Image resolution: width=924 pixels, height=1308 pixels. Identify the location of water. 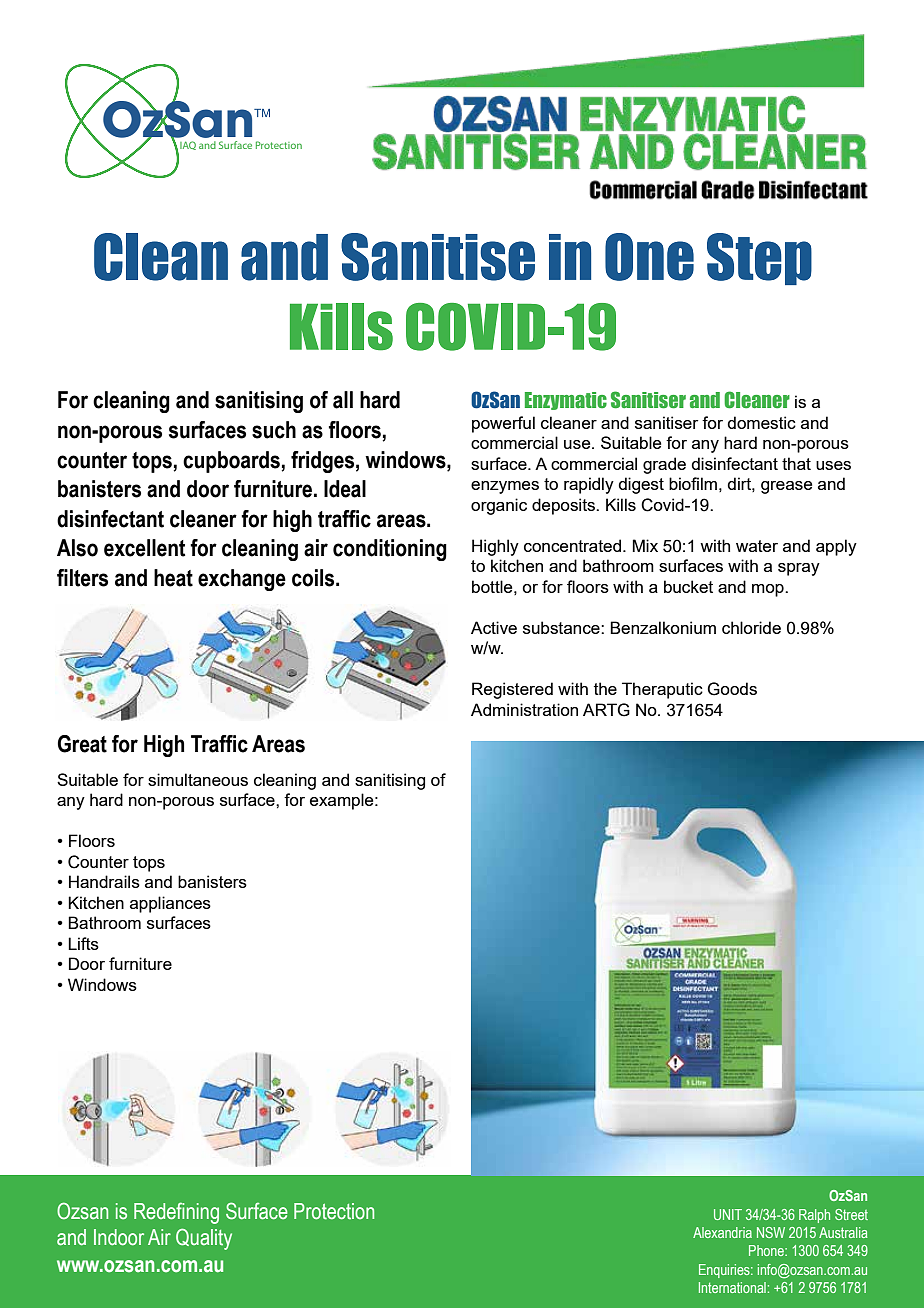
(757, 546).
